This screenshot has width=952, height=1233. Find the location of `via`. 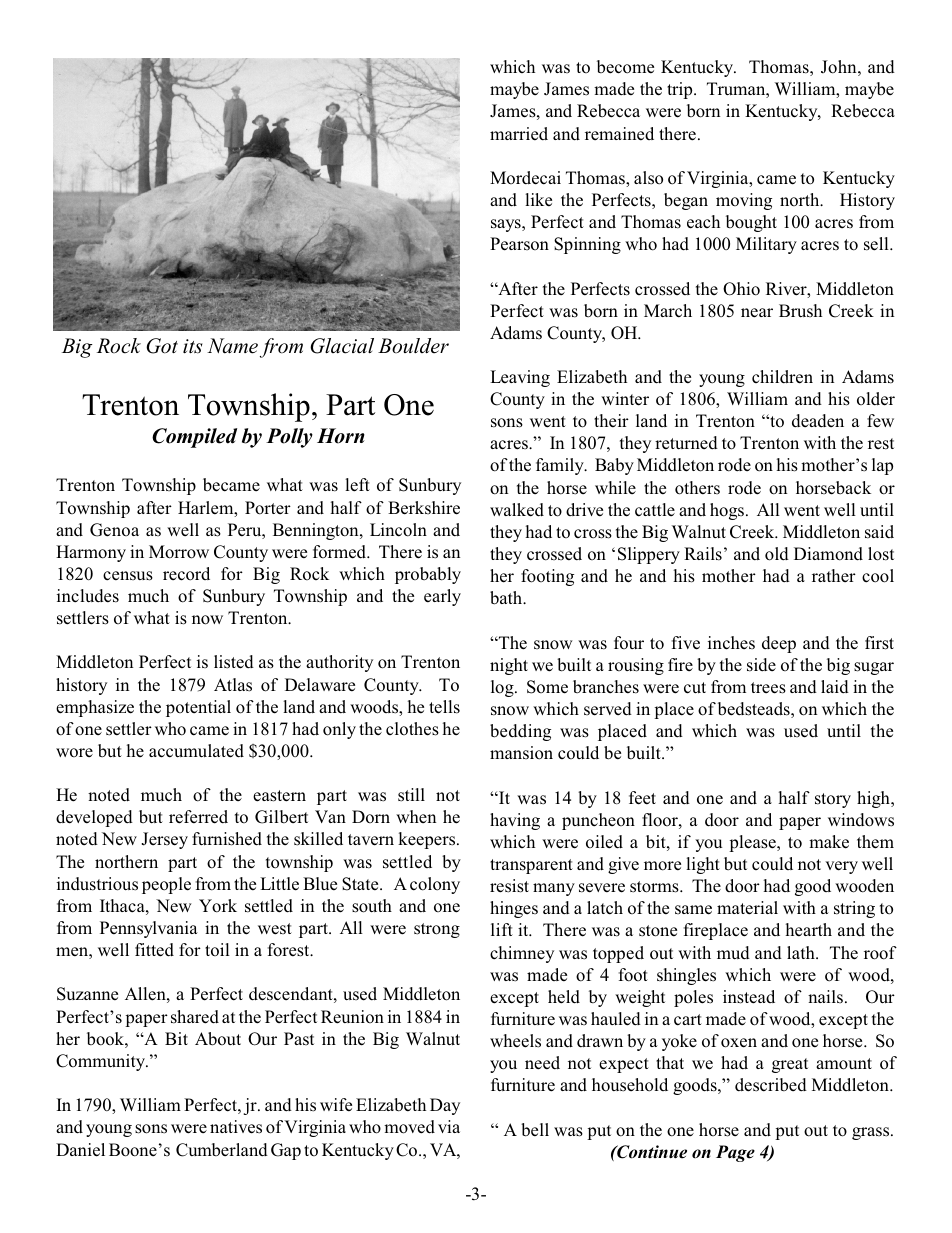

via is located at coordinates (449, 1126).
